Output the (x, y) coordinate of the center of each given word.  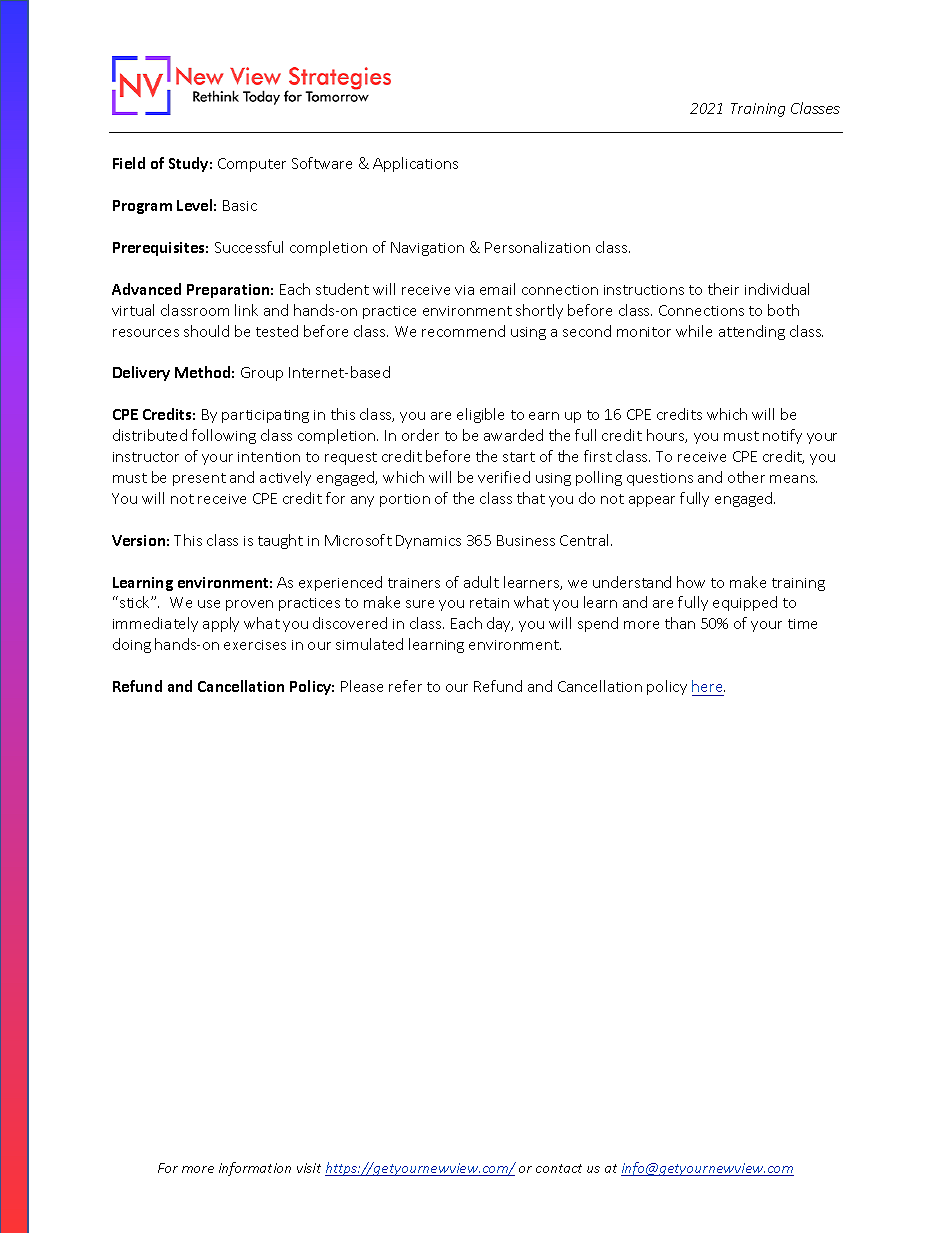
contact (559, 1168)
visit (309, 1168)
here (708, 686)
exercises (255, 645)
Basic (240, 205)
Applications (415, 164)
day (500, 624)
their (723, 289)
